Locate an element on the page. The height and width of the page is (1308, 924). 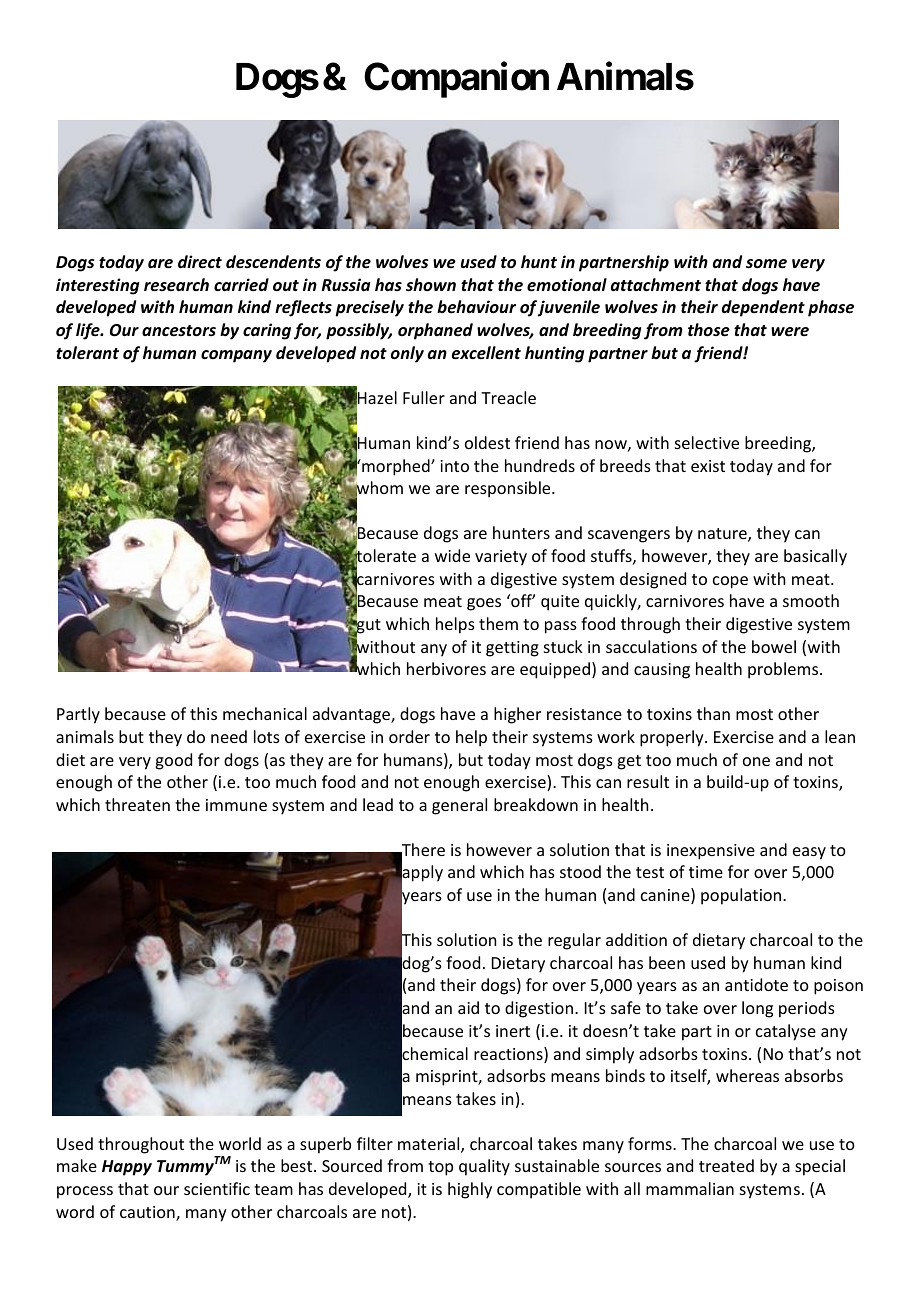
good is located at coordinates (173, 761).
